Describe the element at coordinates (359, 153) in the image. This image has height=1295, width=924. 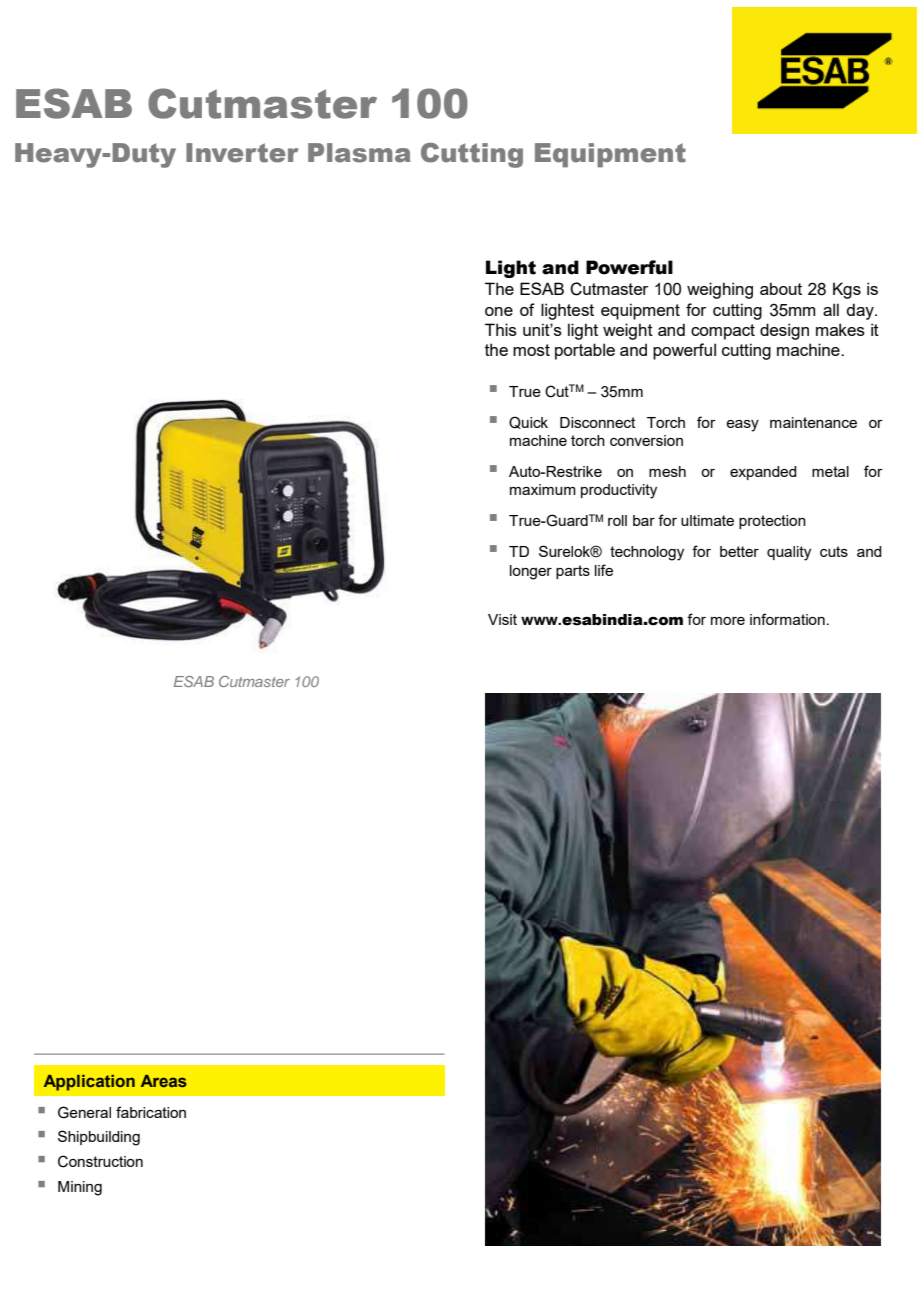
I see `Plasma` at that location.
